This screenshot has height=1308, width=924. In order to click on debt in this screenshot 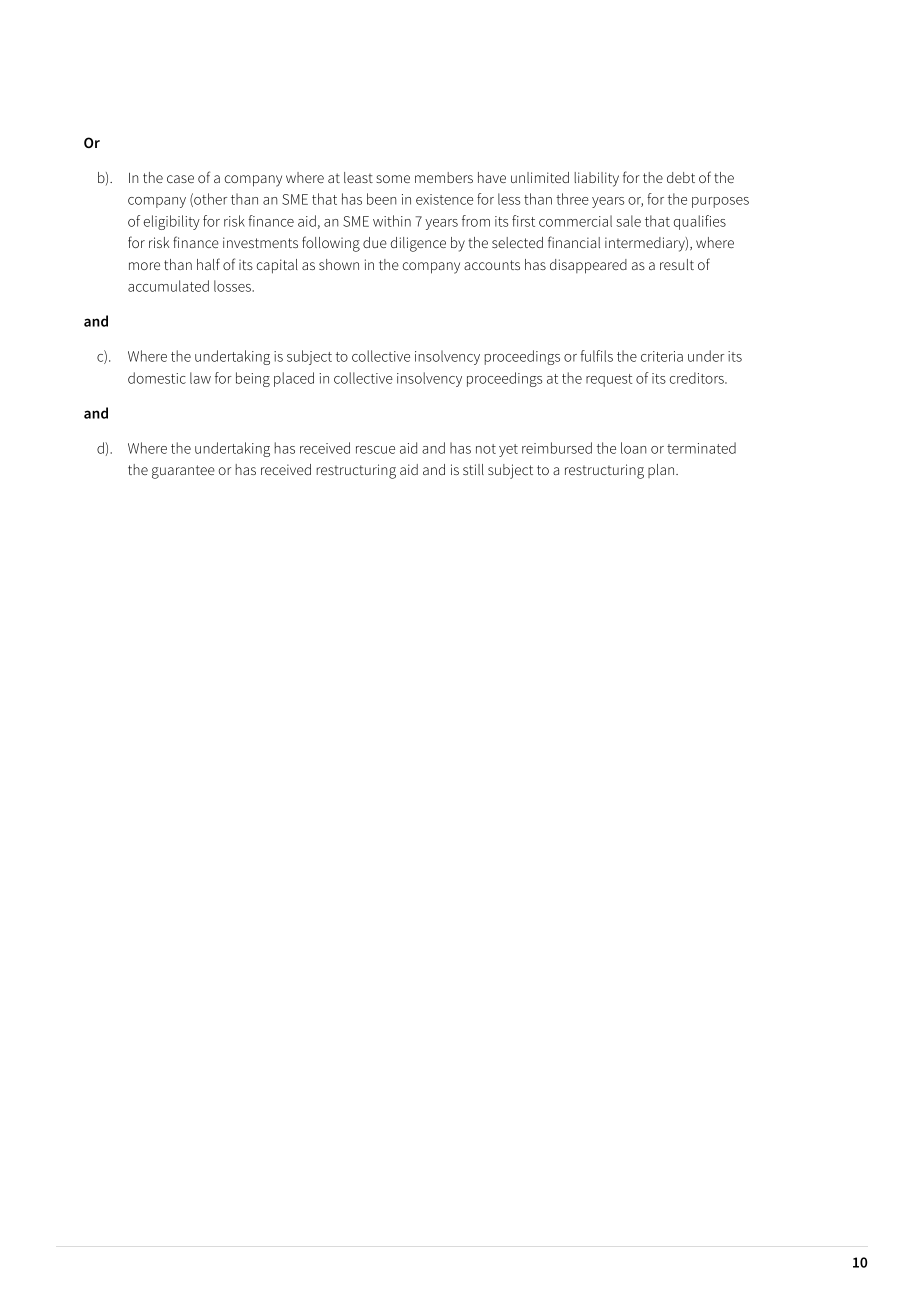, I will do `click(681, 177)`.
